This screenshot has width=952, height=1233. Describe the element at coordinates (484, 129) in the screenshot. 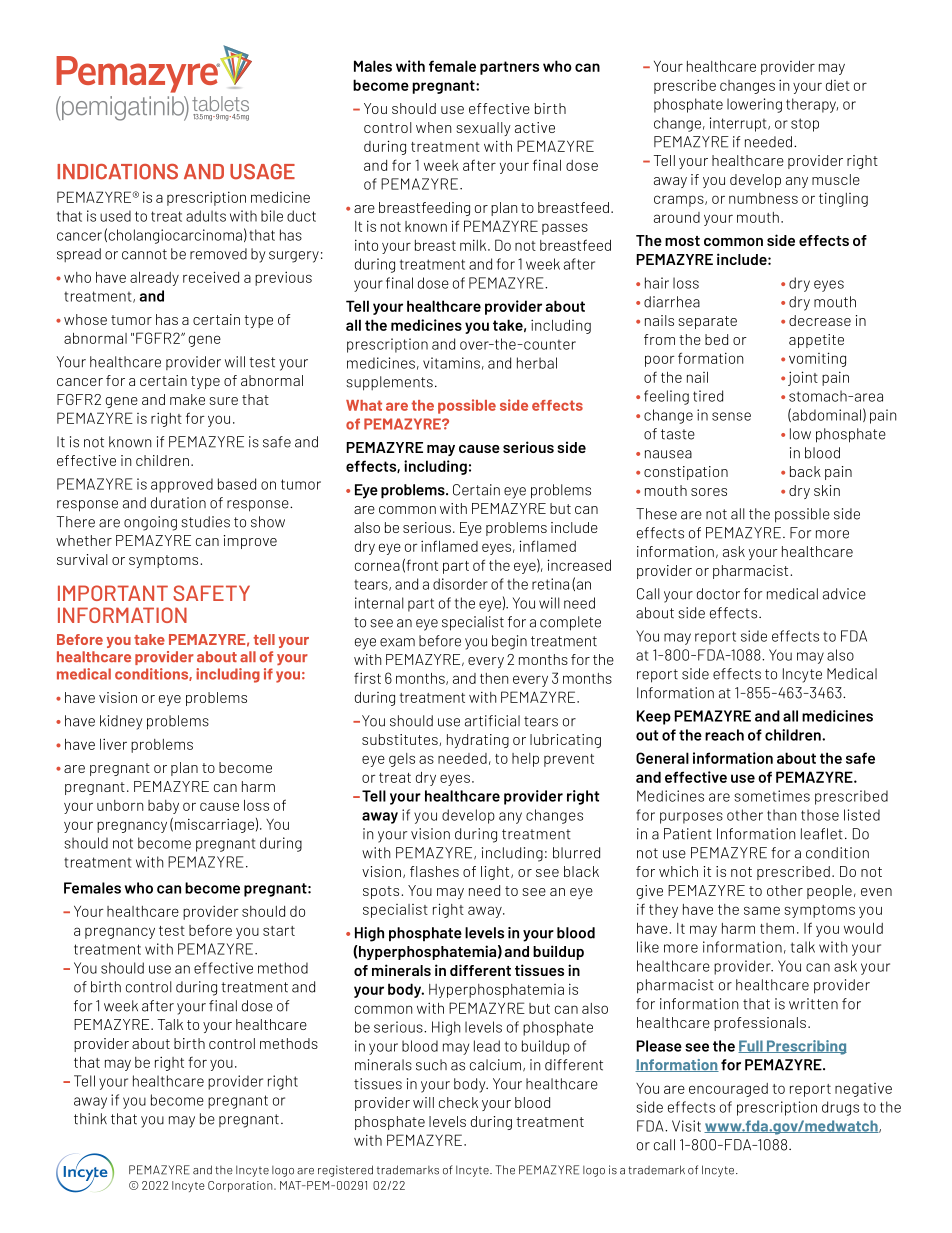

I see `sexually` at that location.
